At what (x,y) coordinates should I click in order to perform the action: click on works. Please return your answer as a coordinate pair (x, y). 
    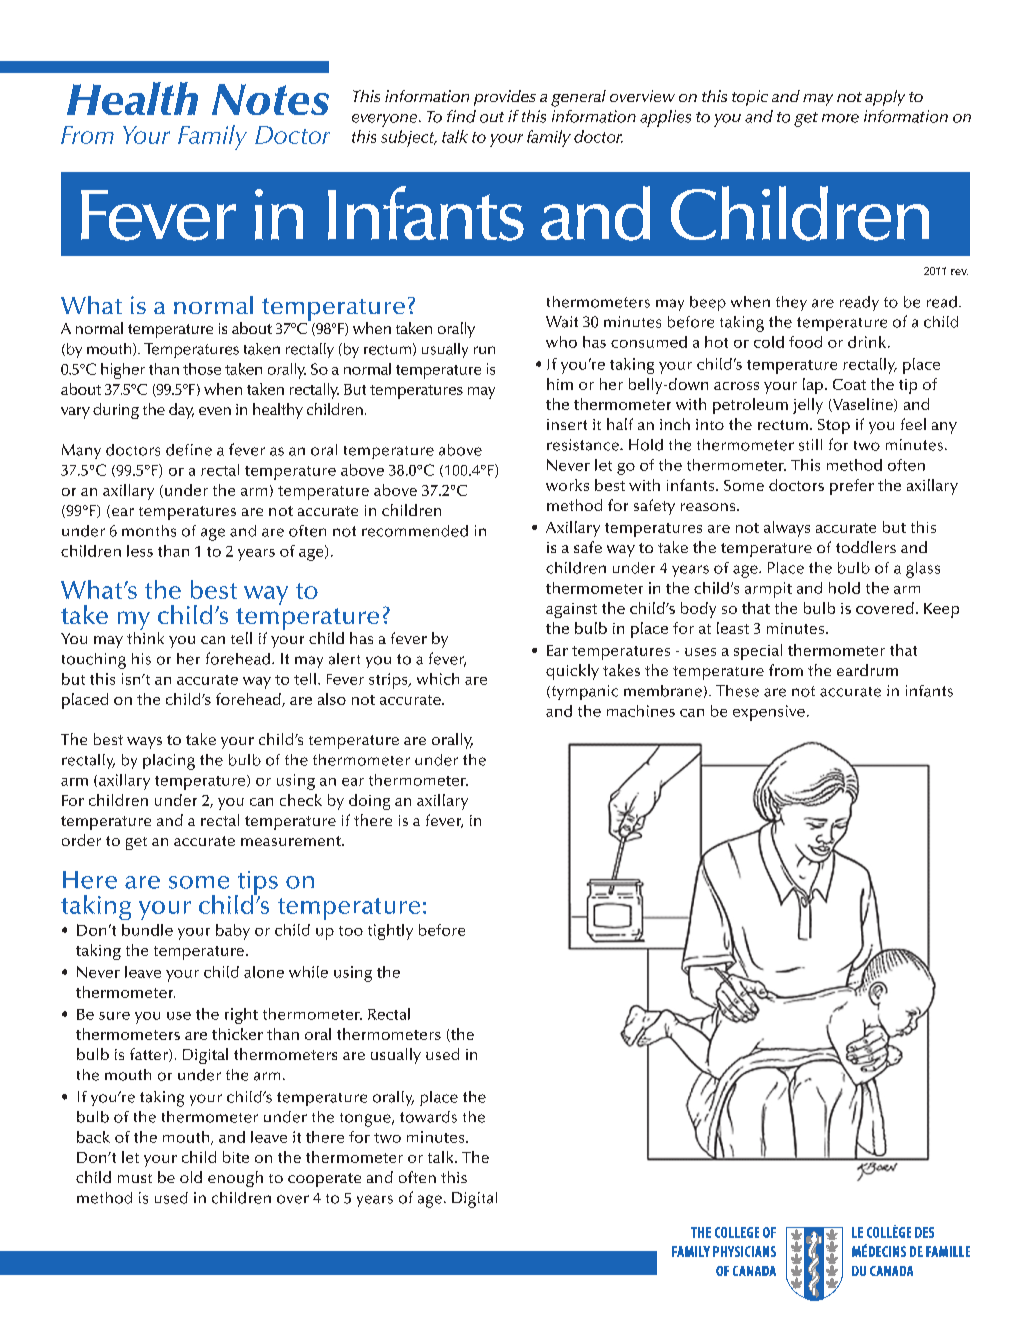
    Looking at the image, I should click on (567, 485).
